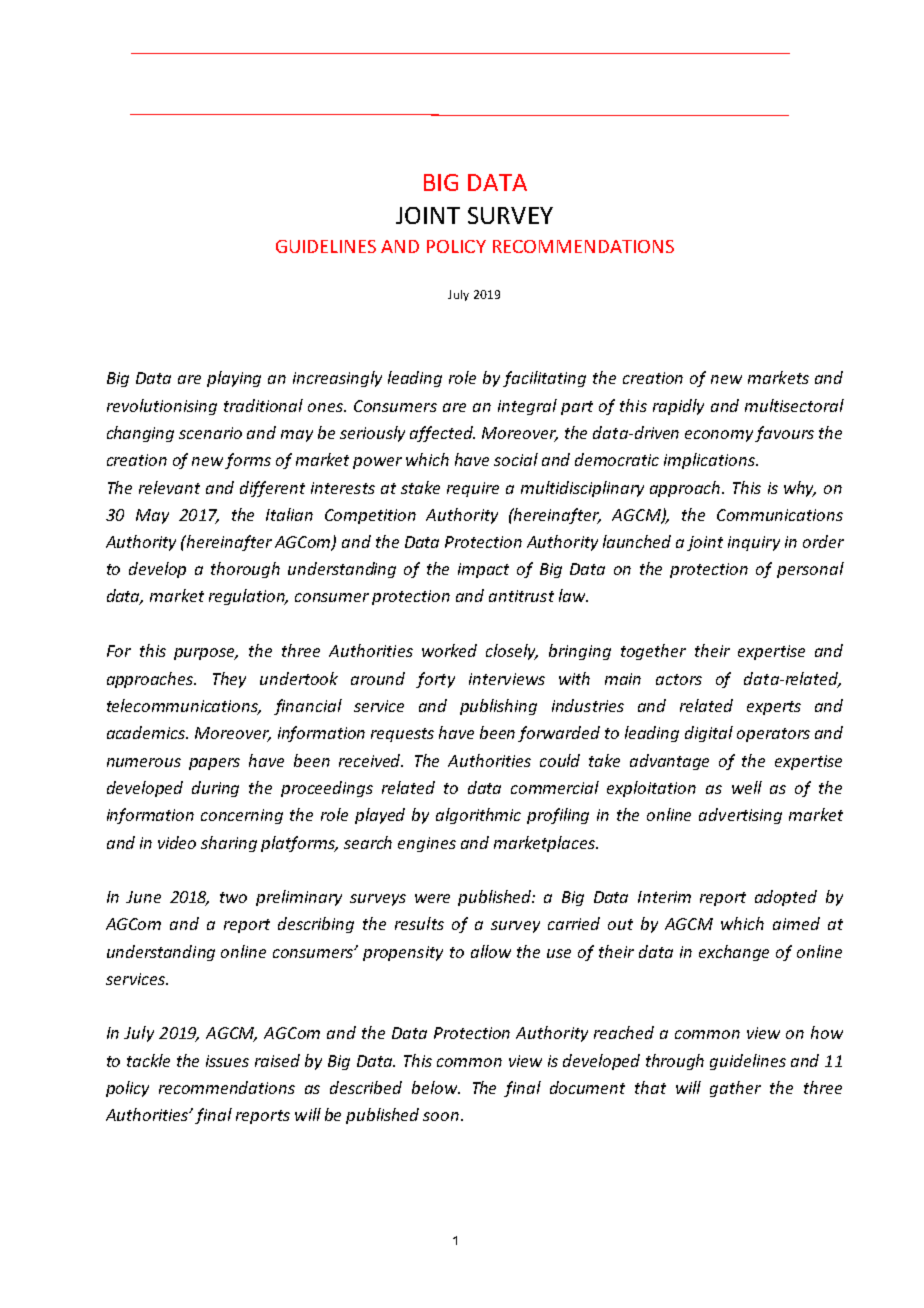 The height and width of the page is (1308, 924). What do you see at coordinates (214, 764) in the page?
I see `papers` at bounding box center [214, 764].
